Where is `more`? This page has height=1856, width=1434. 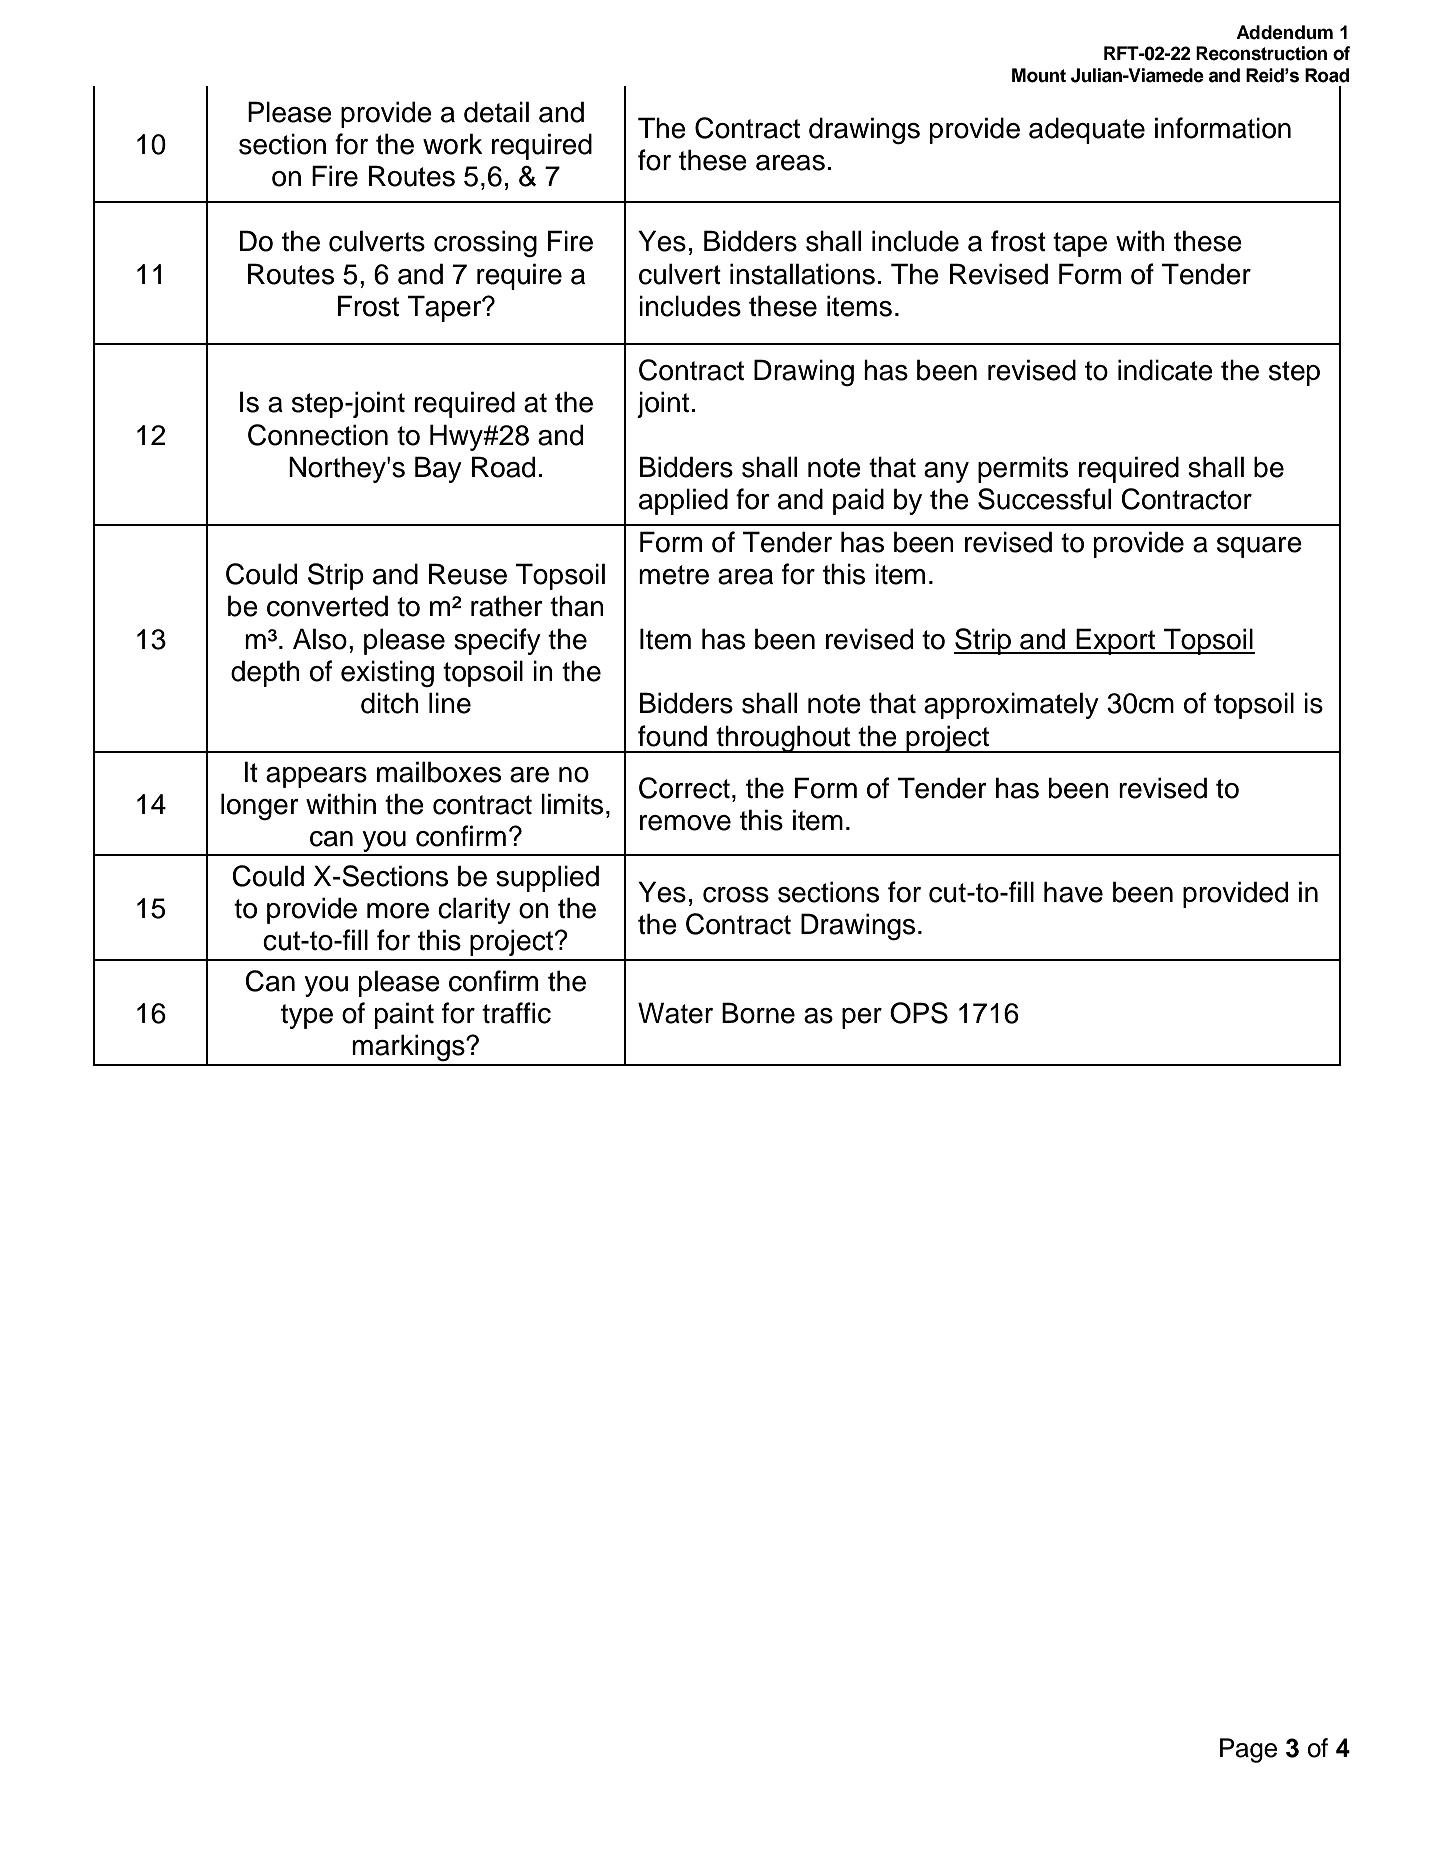 more is located at coordinates (398, 911).
